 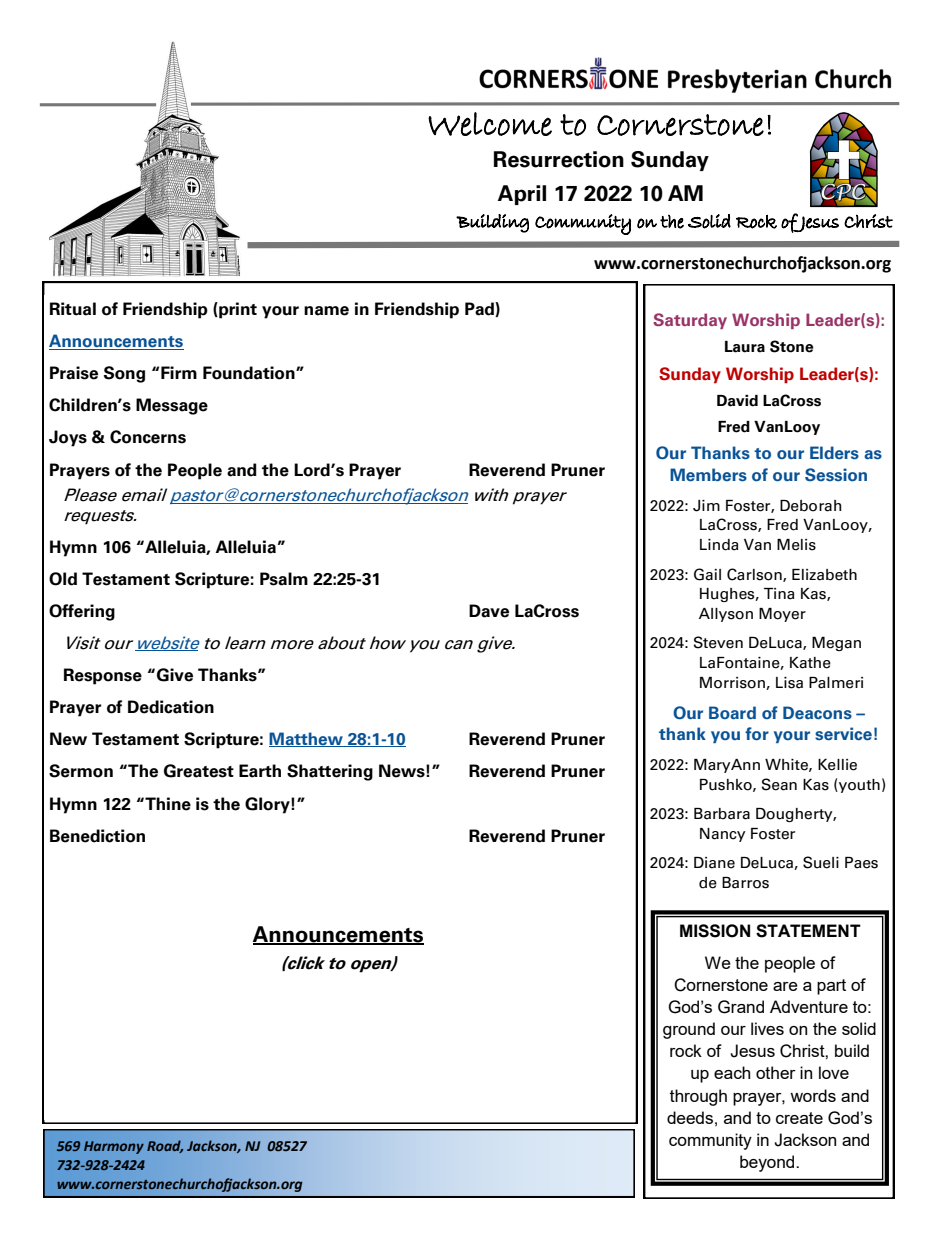 What do you see at coordinates (489, 611) in the page?
I see `Dave` at bounding box center [489, 611].
